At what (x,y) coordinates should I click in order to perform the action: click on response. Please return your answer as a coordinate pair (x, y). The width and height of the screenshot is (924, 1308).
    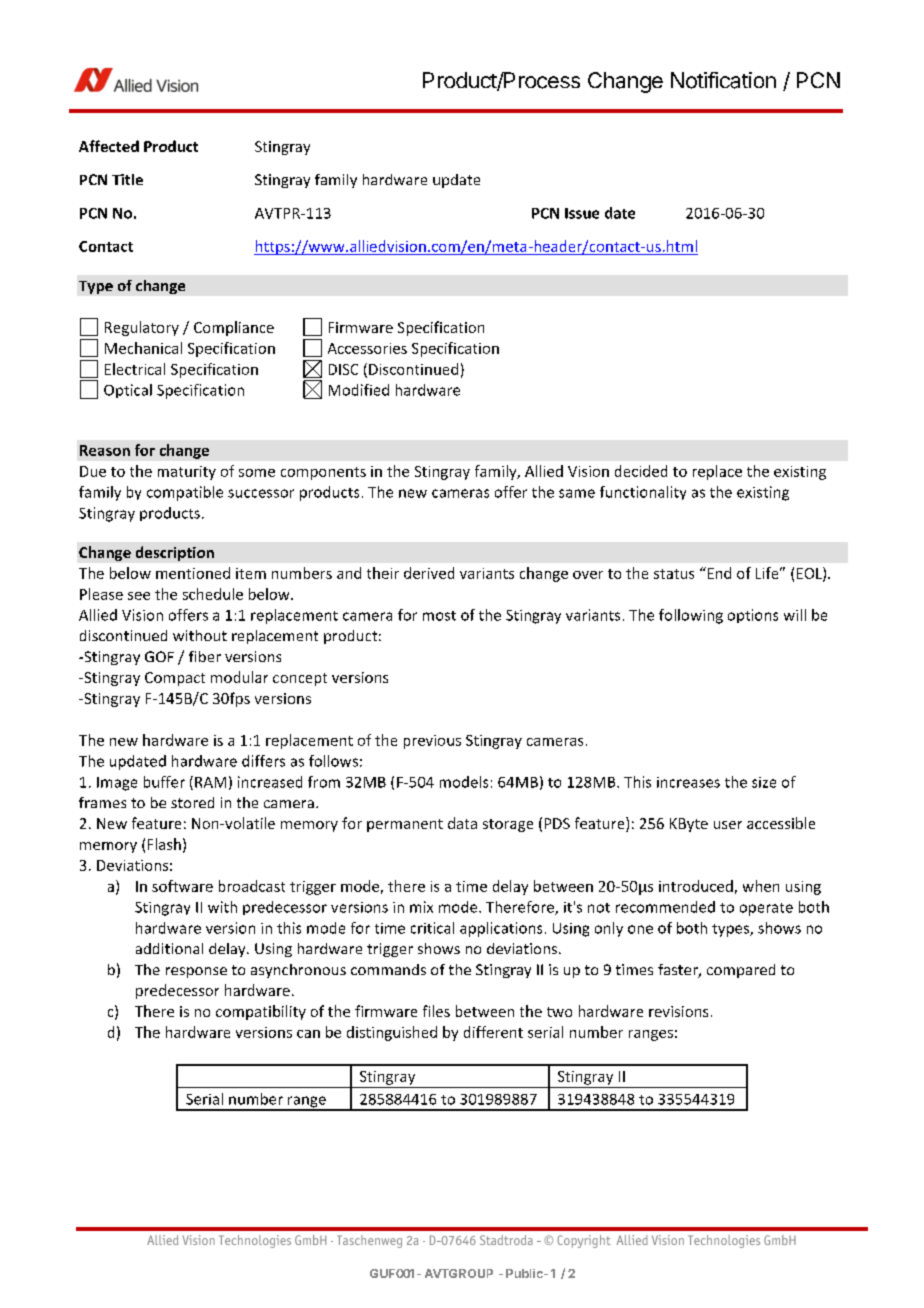
    Looking at the image, I should click on (196, 972).
